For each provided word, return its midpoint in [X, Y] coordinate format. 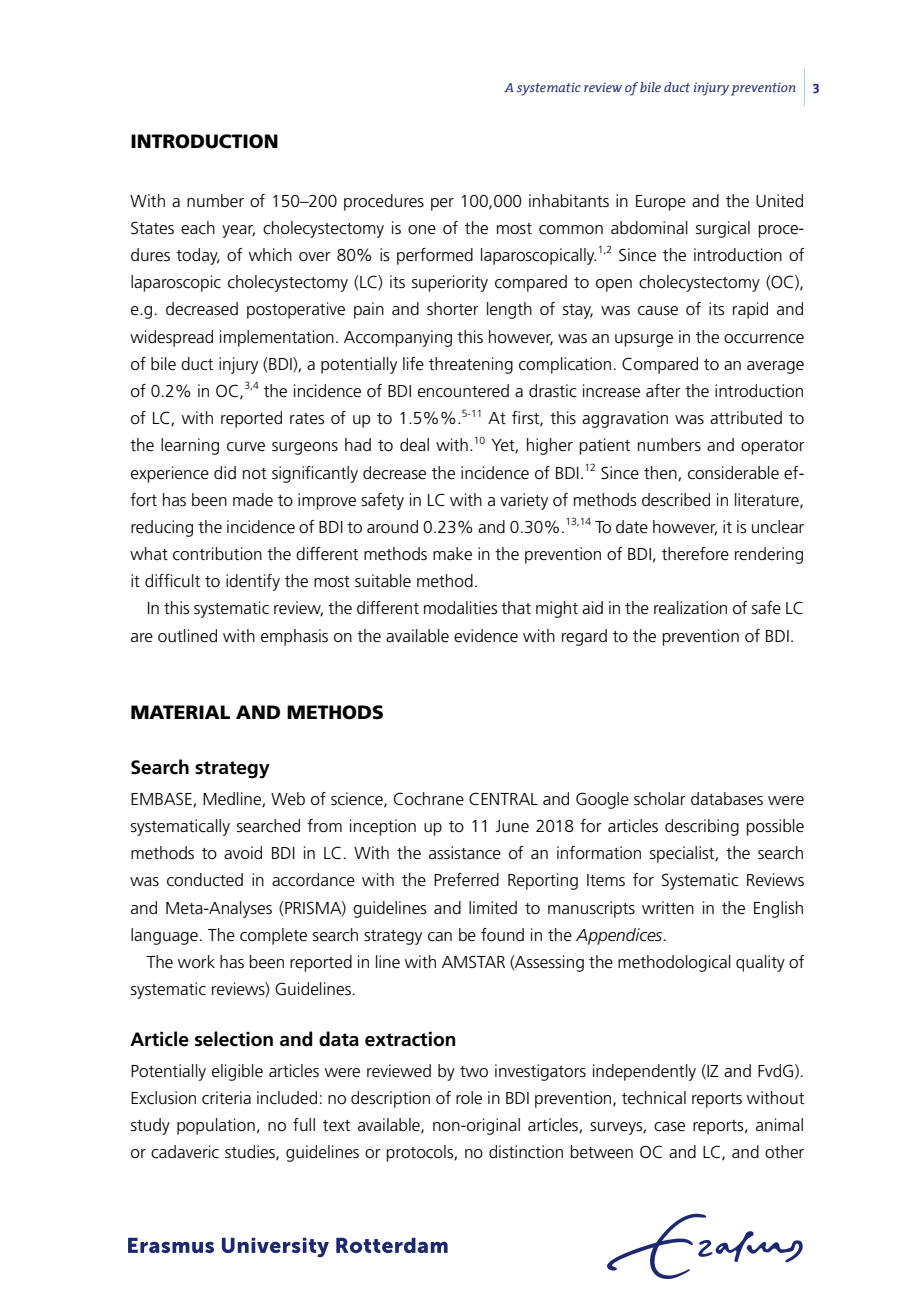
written [668, 907]
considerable [733, 473]
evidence [486, 636]
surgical [723, 229]
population [216, 1126]
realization [690, 607]
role [469, 1098]
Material [180, 712]
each [198, 228]
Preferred [466, 880]
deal [414, 445]
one [422, 229]
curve [246, 447]
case [669, 1127]
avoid [243, 852]
